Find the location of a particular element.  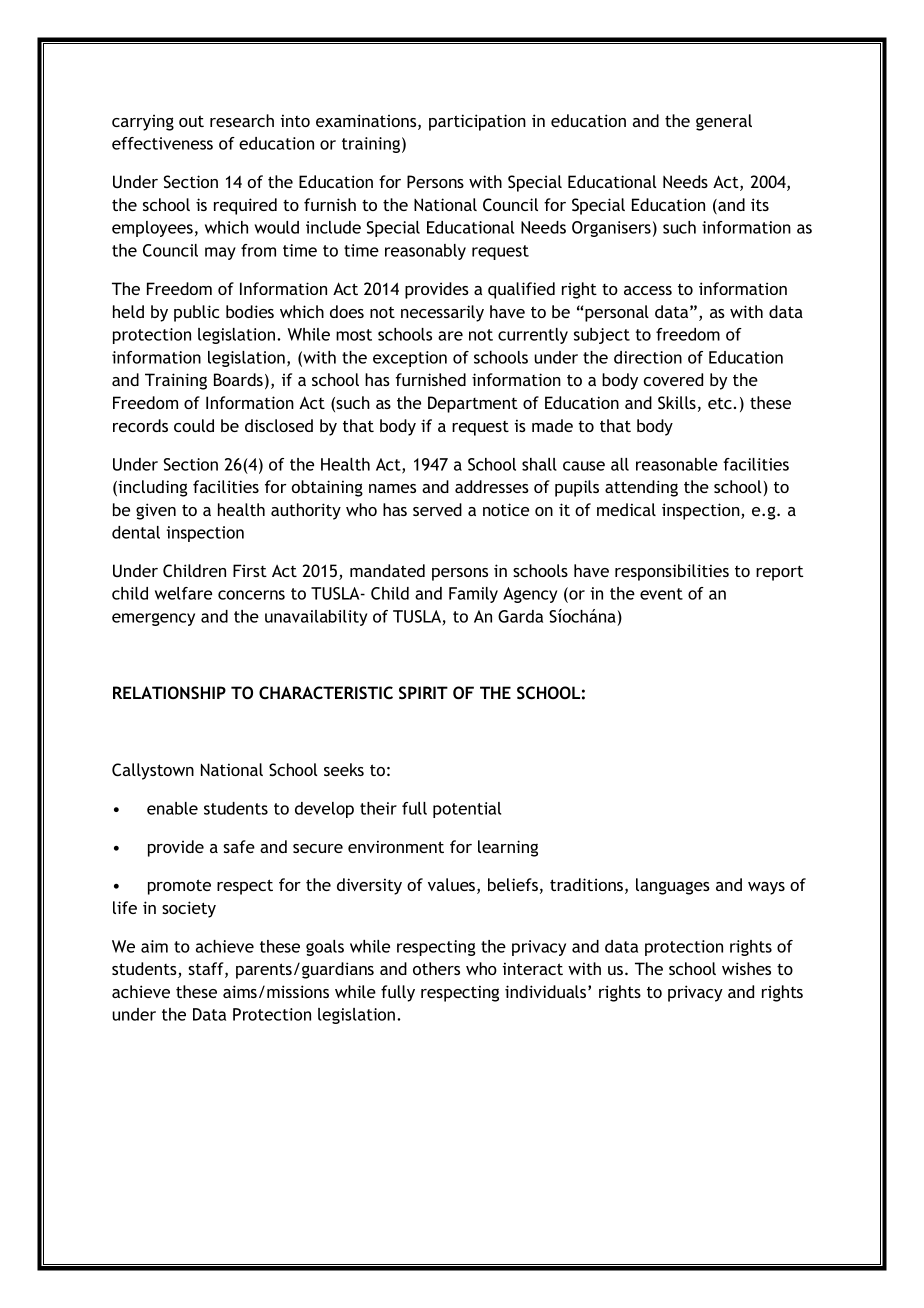

society is located at coordinates (189, 909).
